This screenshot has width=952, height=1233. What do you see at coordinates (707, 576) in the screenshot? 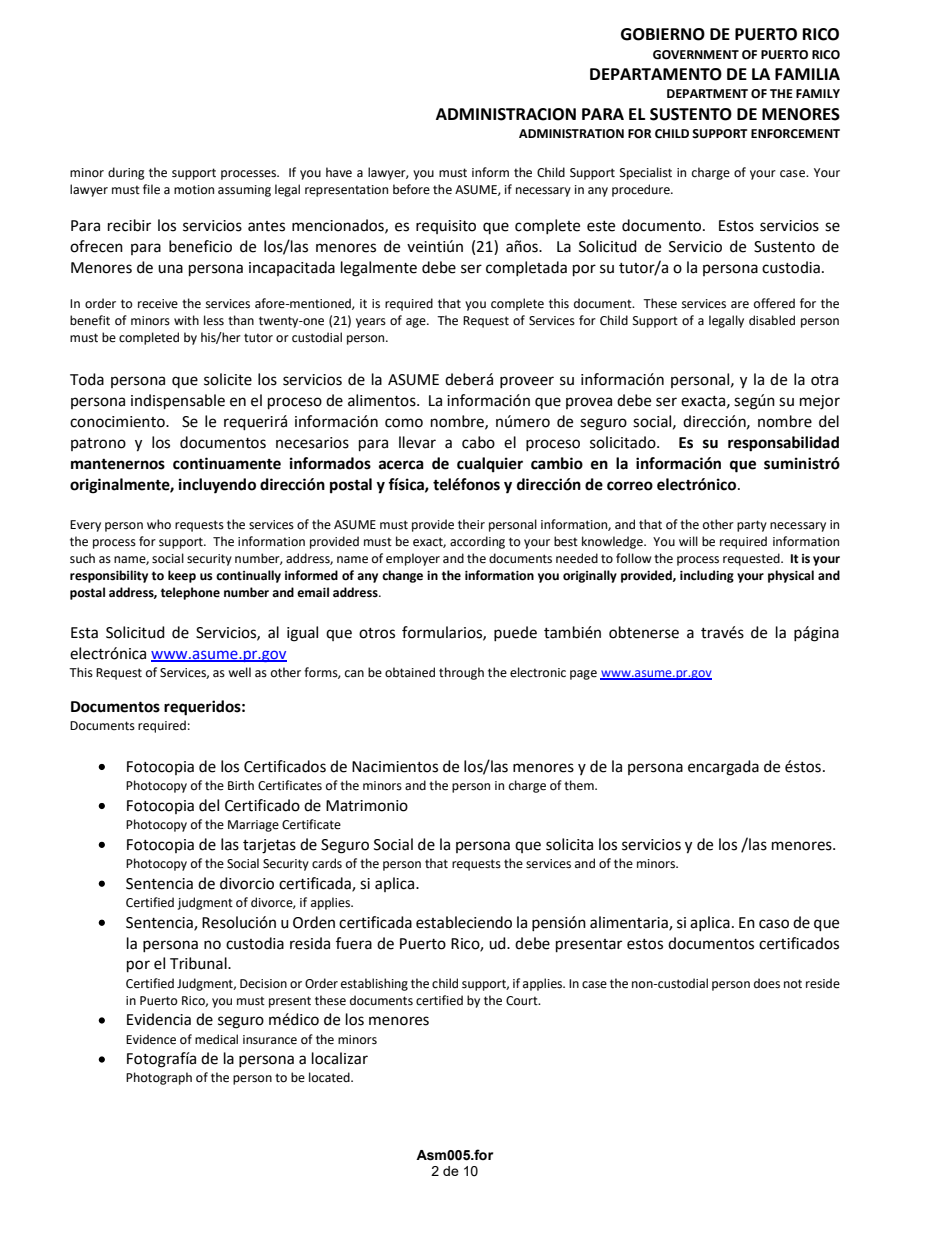
I see `including` at bounding box center [707, 576].
